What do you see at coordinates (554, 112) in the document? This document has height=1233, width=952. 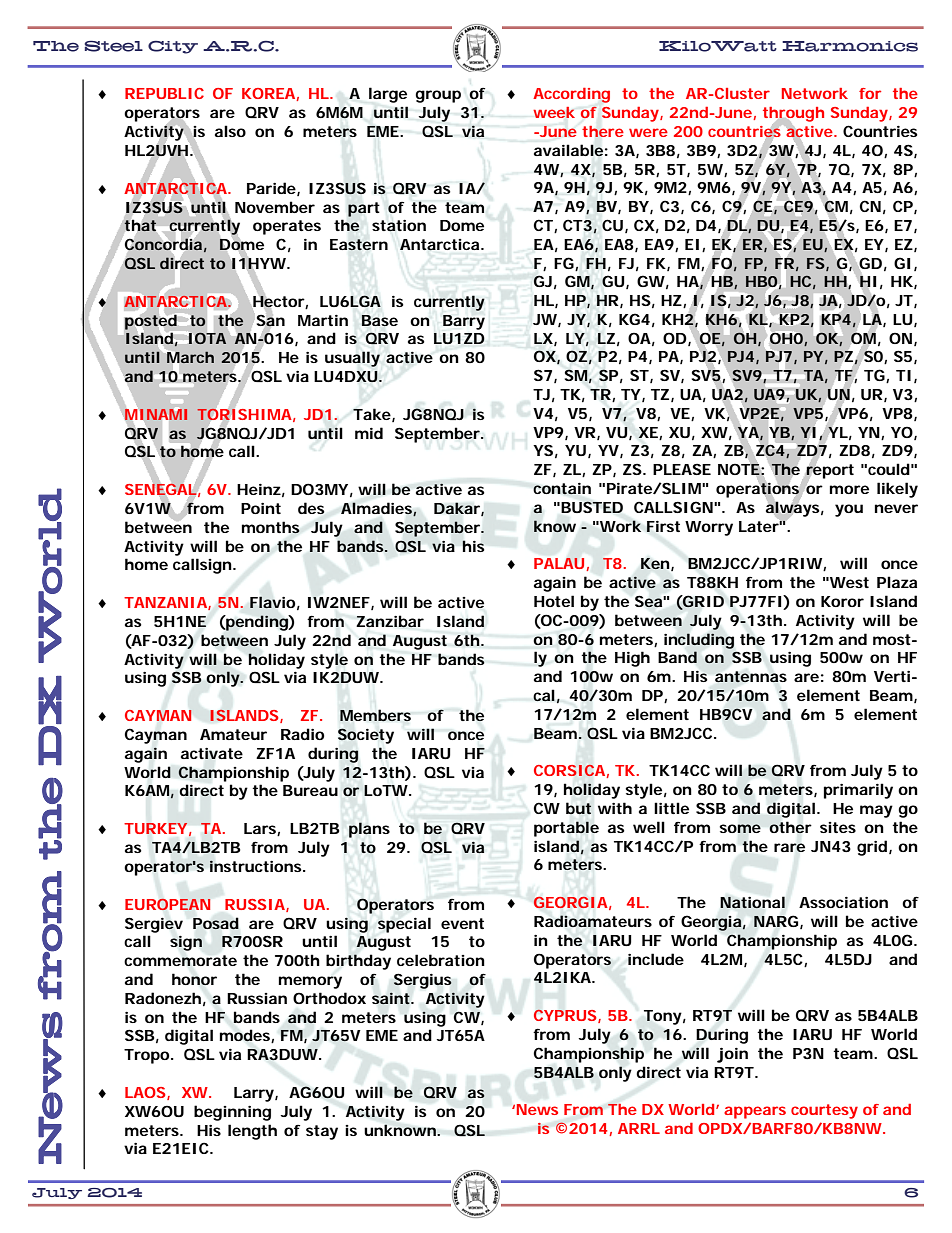 I see `week` at bounding box center [554, 112].
